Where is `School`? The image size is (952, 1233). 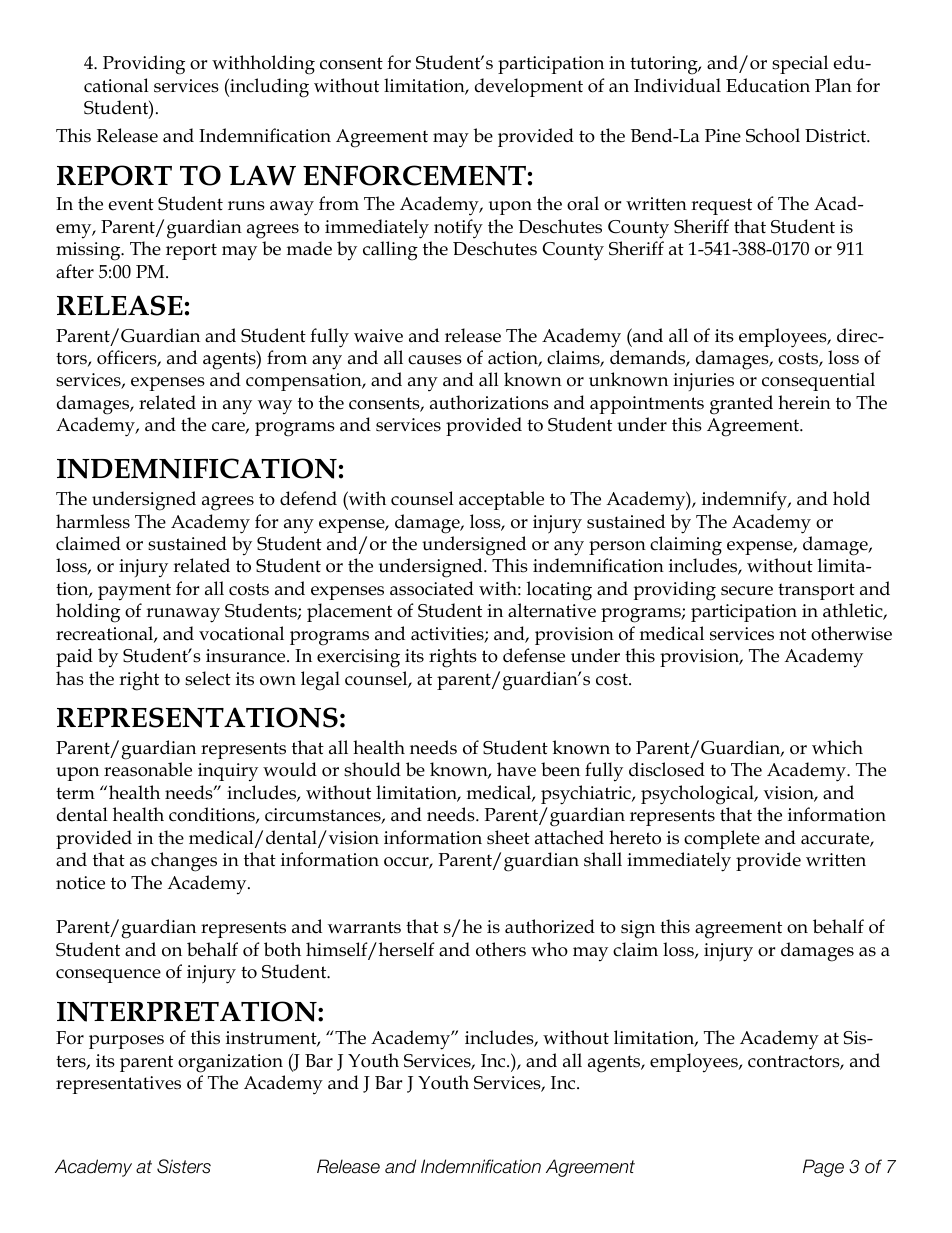
School is located at coordinates (773, 135).
